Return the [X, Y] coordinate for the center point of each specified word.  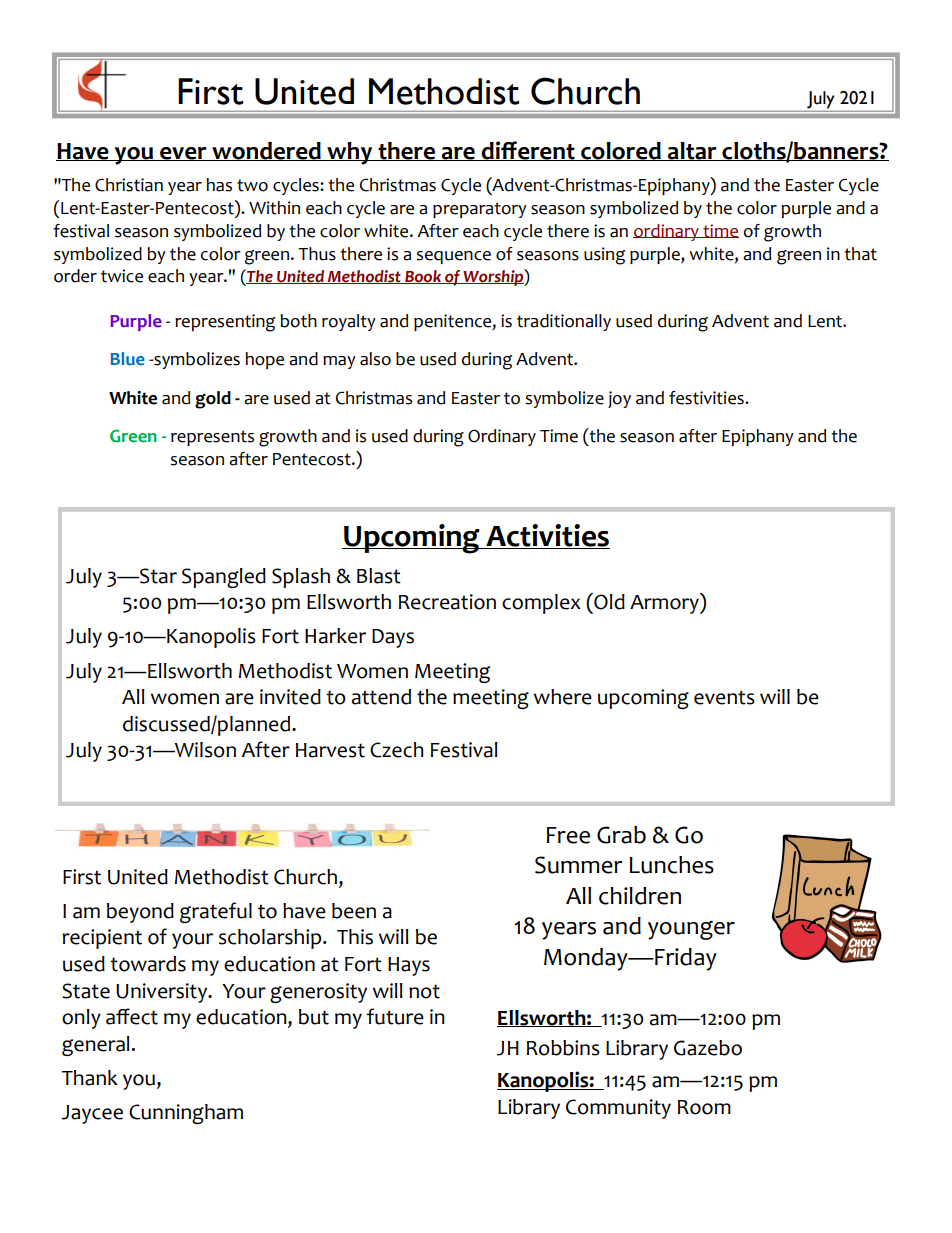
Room [704, 1107]
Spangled [224, 578]
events [724, 697]
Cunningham [186, 1114]
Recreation [447, 602]
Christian [129, 185]
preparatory [480, 210]
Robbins [563, 1048]
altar [692, 151]
